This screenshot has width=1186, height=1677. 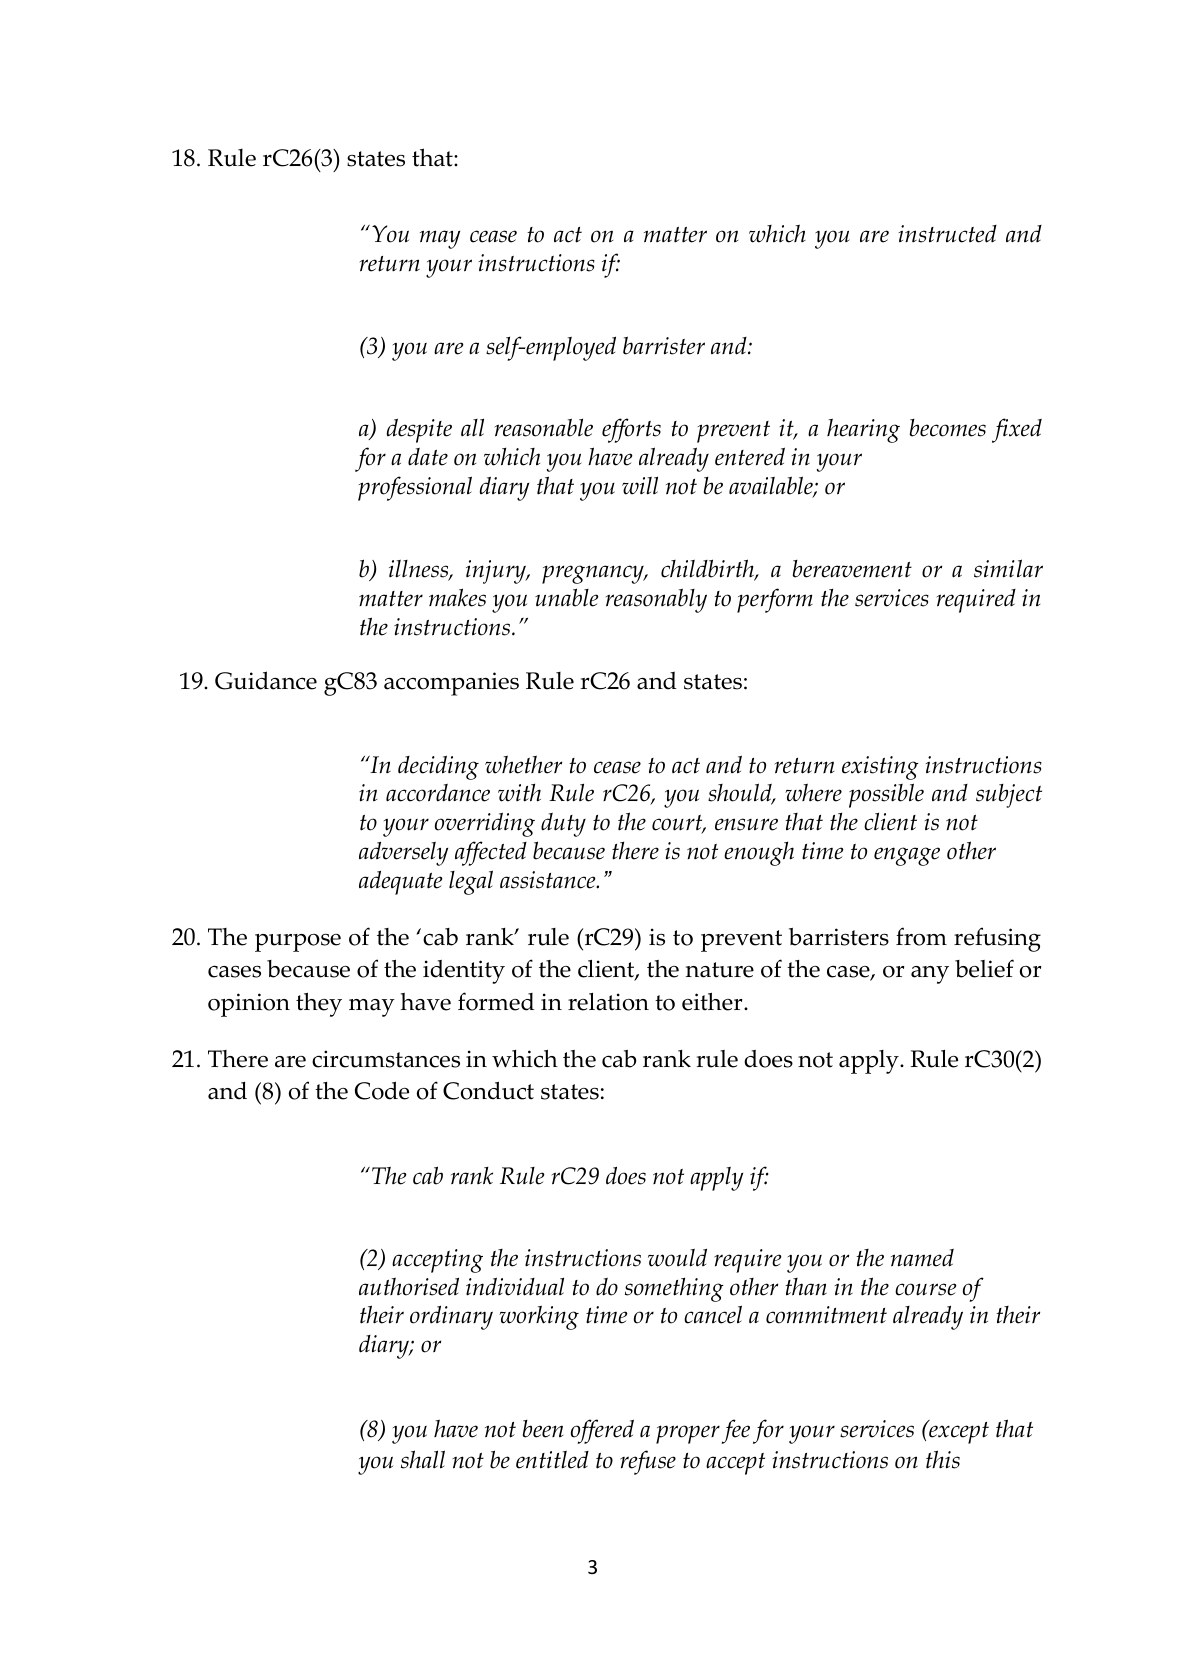 I want to click on instructed, so click(x=947, y=234).
